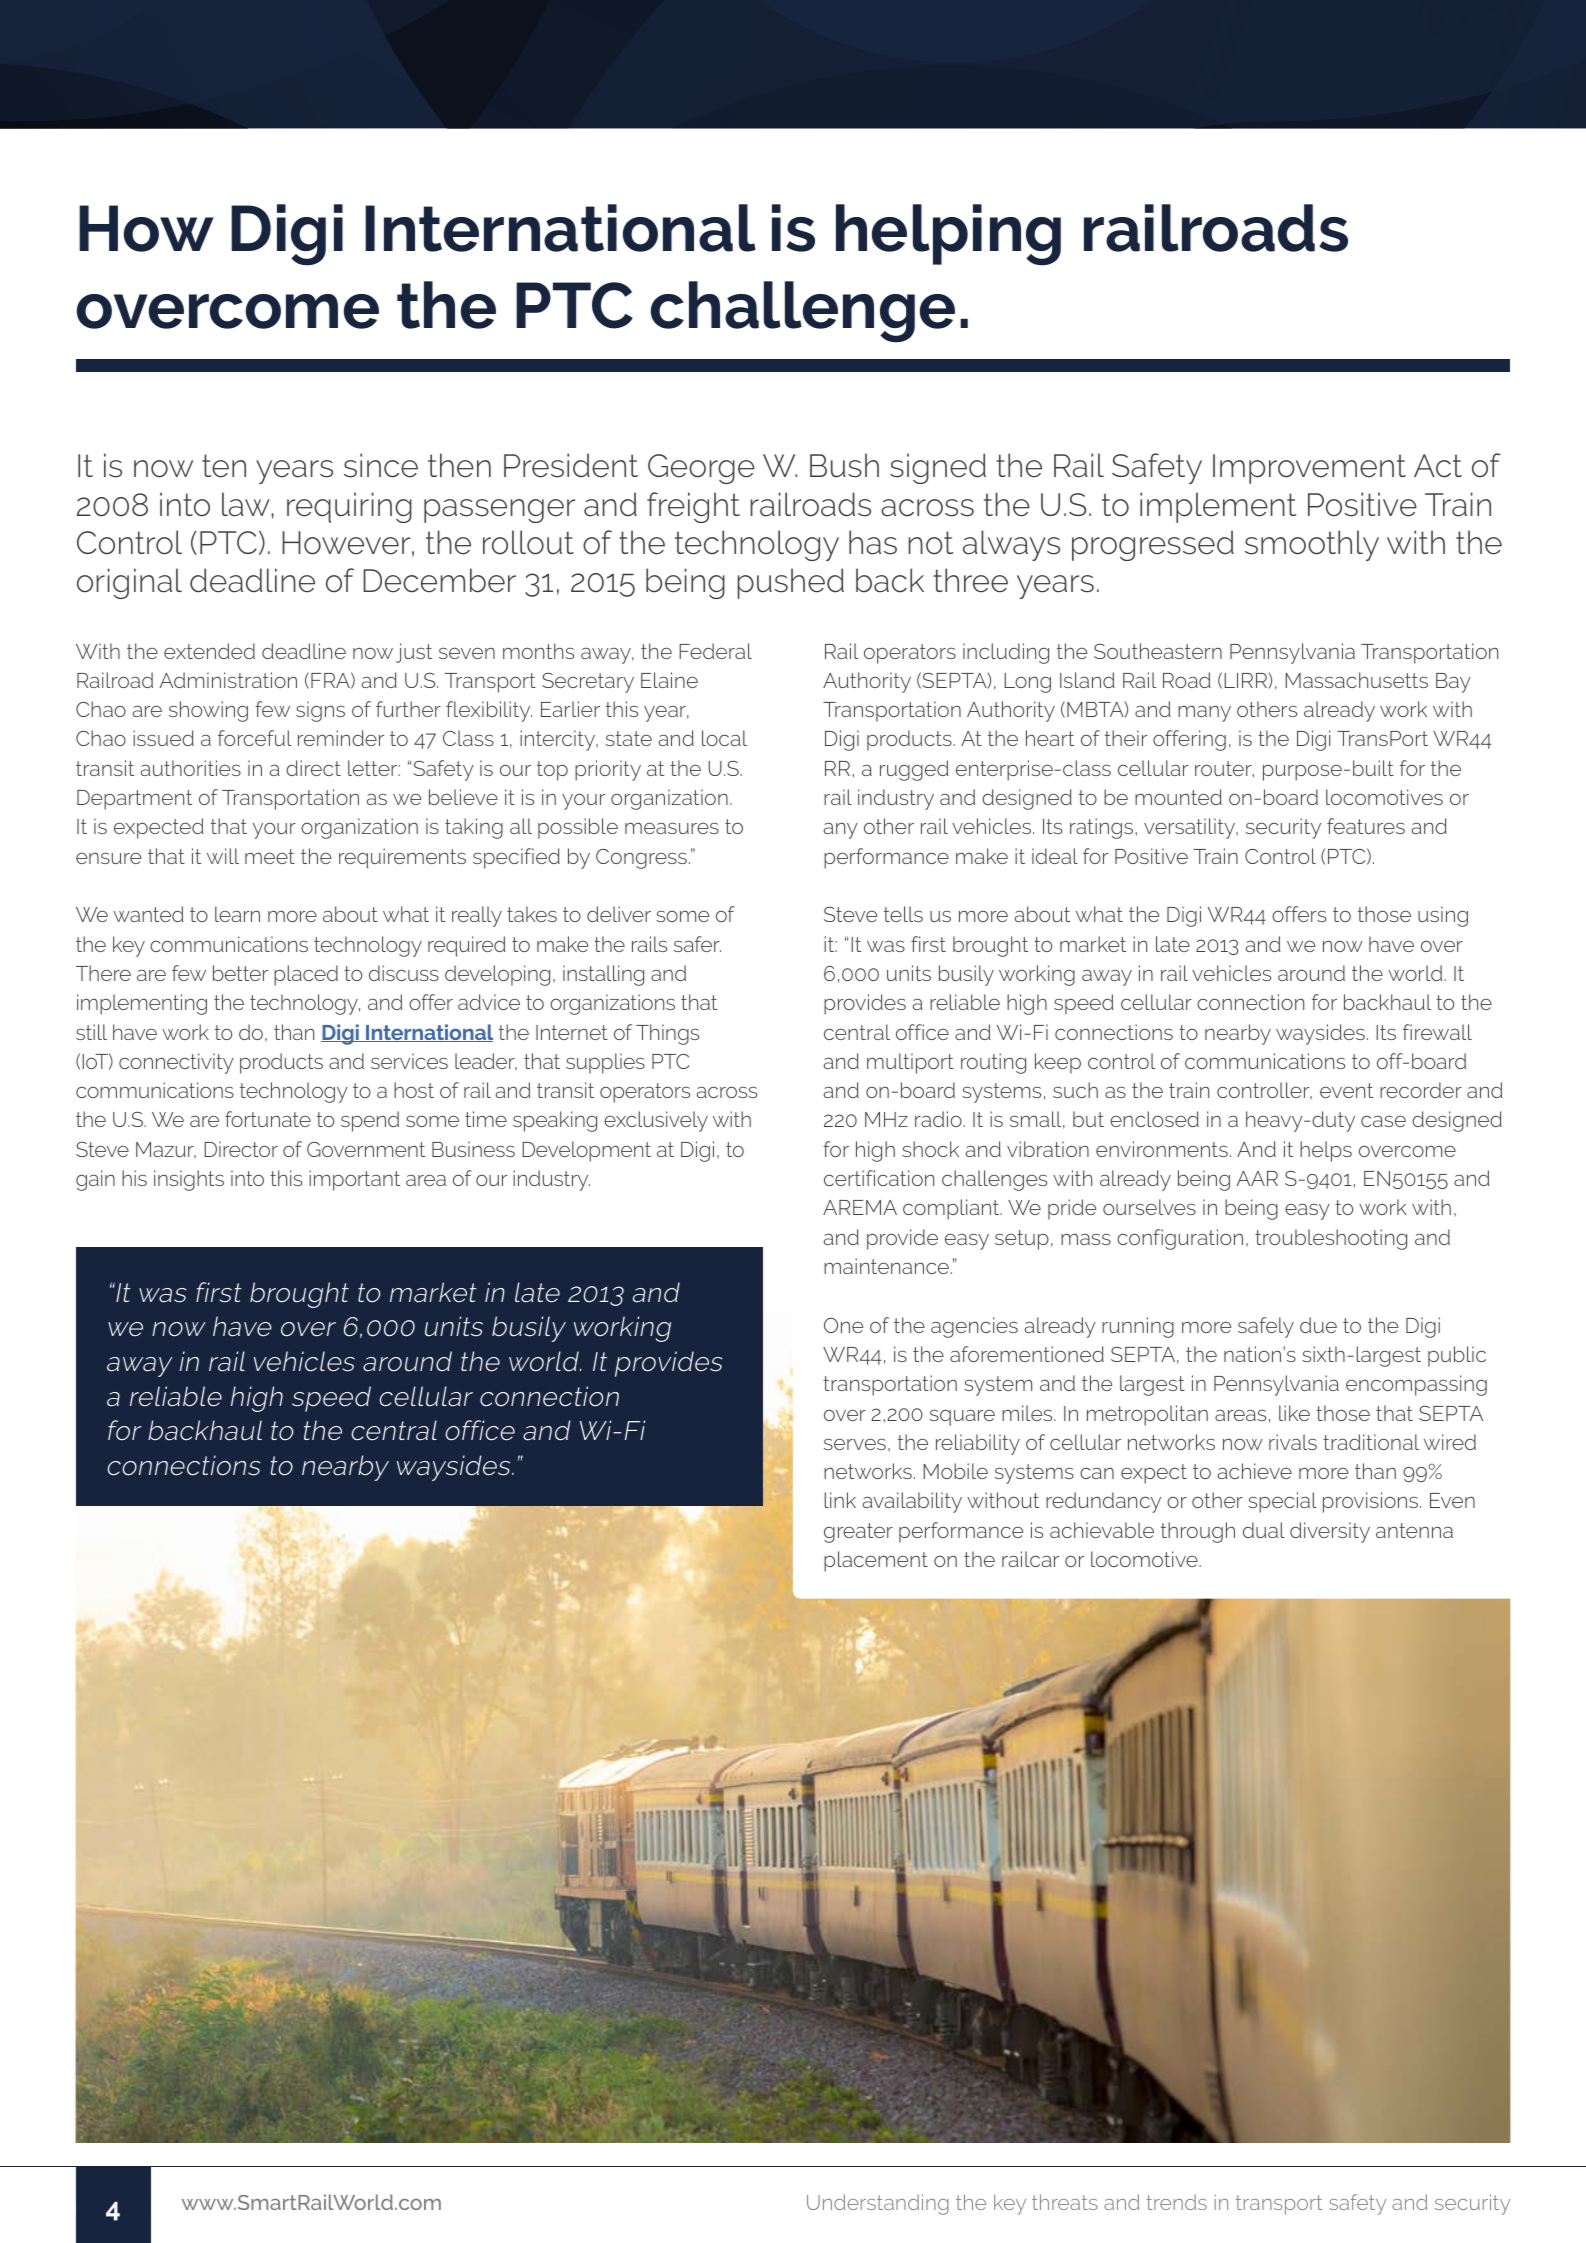  I want to click on Understanding, so click(878, 2204).
